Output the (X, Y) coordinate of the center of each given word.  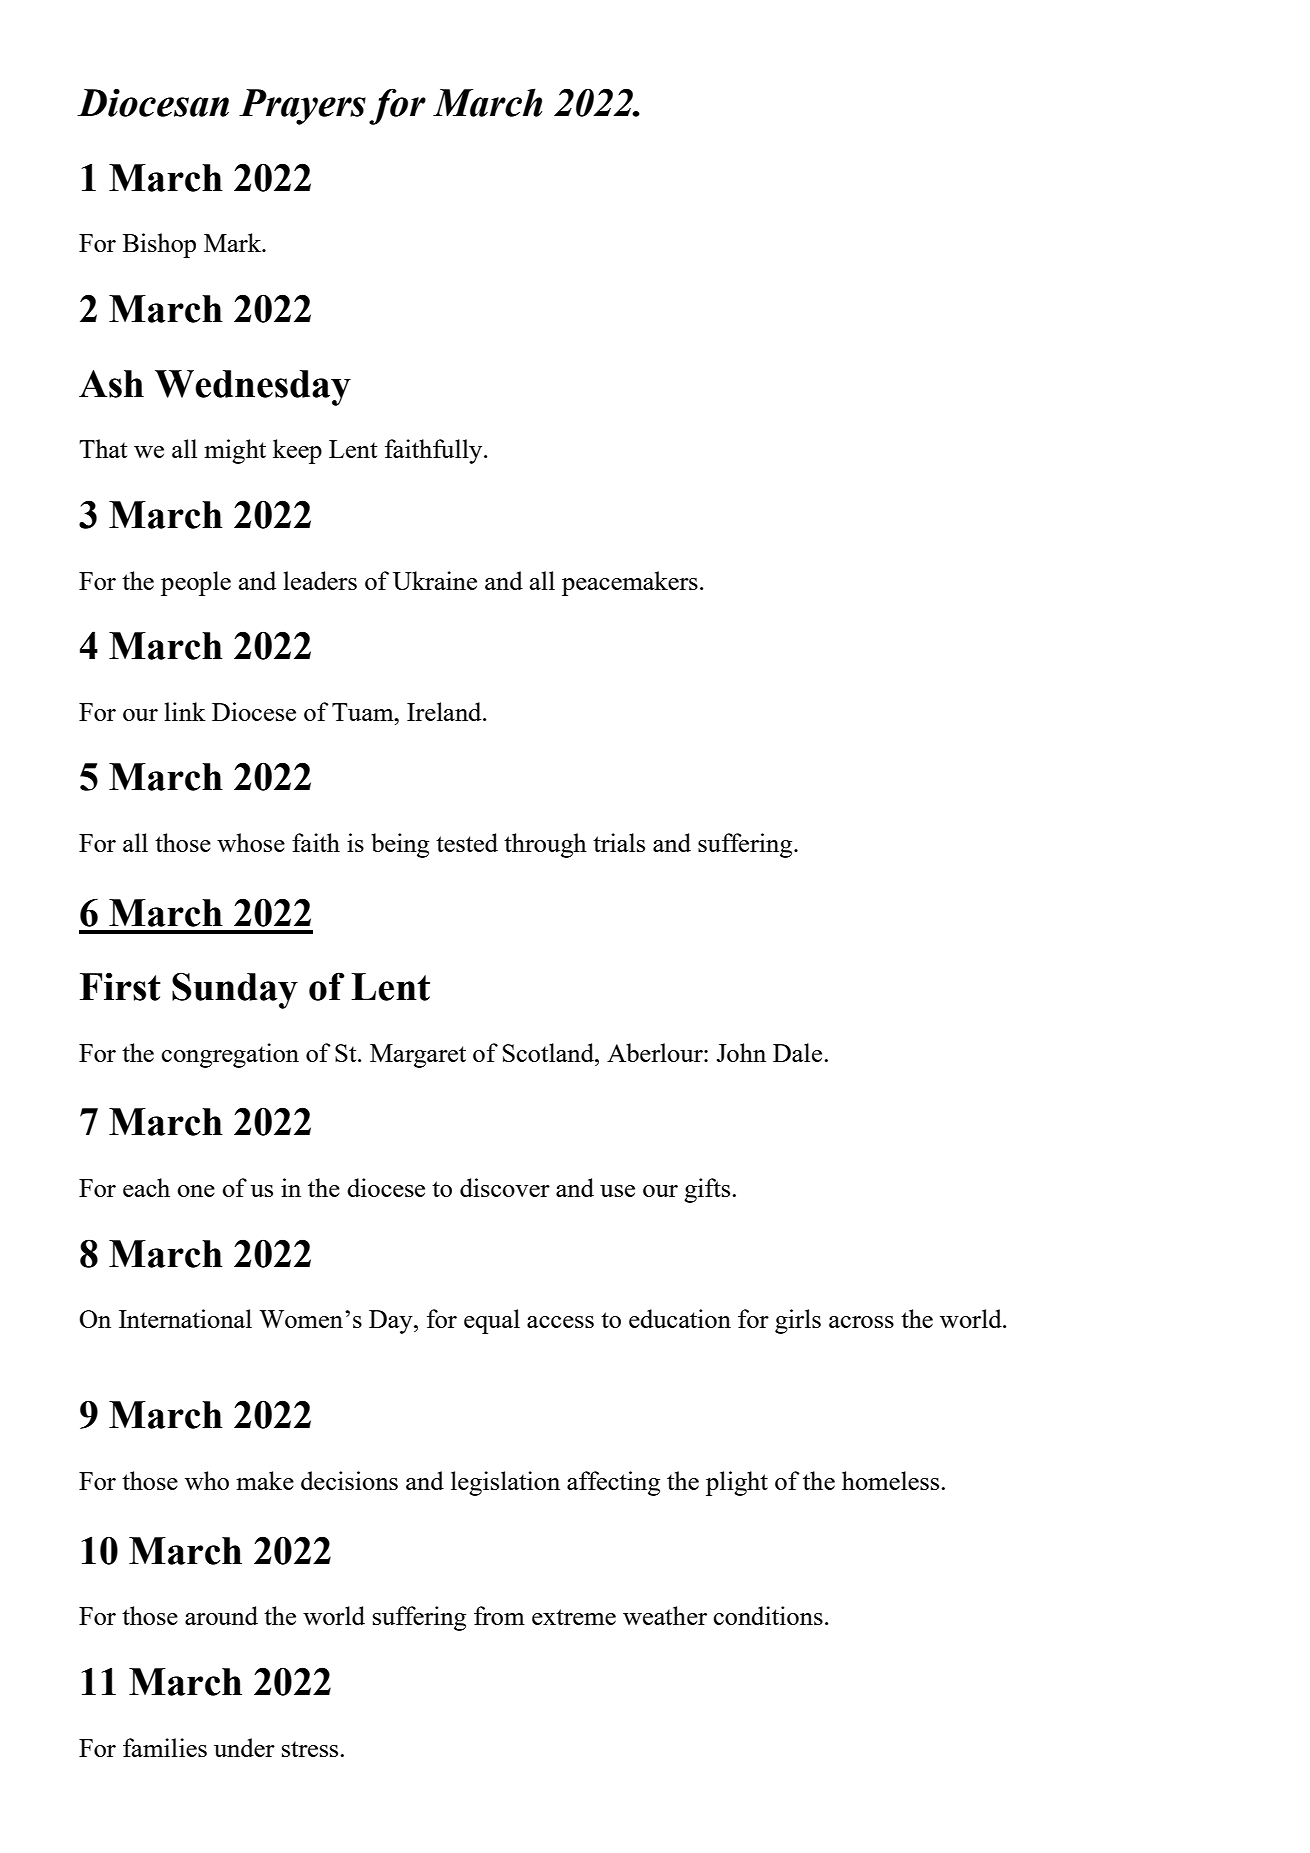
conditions (768, 1615)
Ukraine (435, 580)
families (165, 1747)
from (499, 1615)
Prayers (302, 107)
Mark (234, 242)
